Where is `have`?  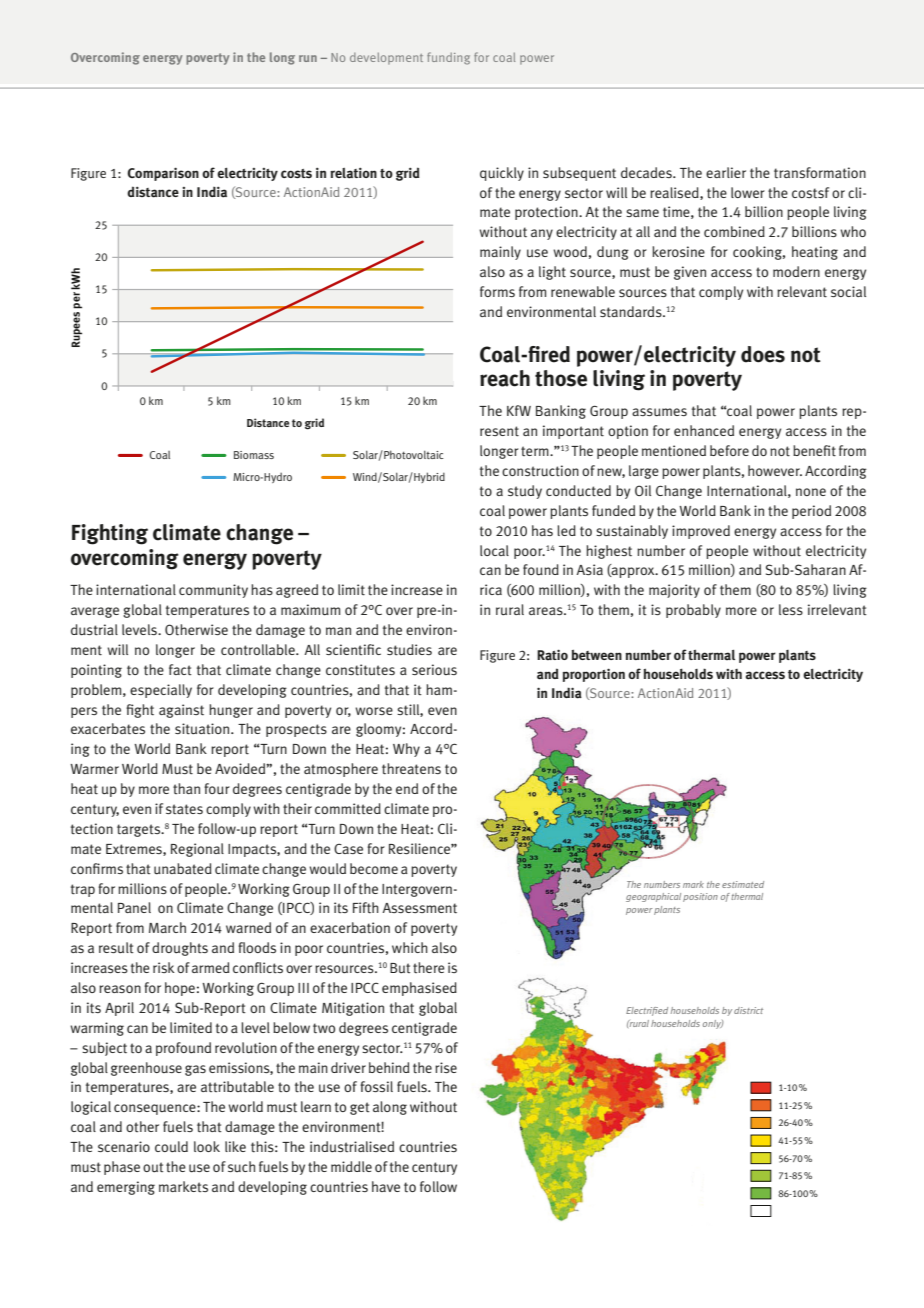
have is located at coordinates (386, 1186).
